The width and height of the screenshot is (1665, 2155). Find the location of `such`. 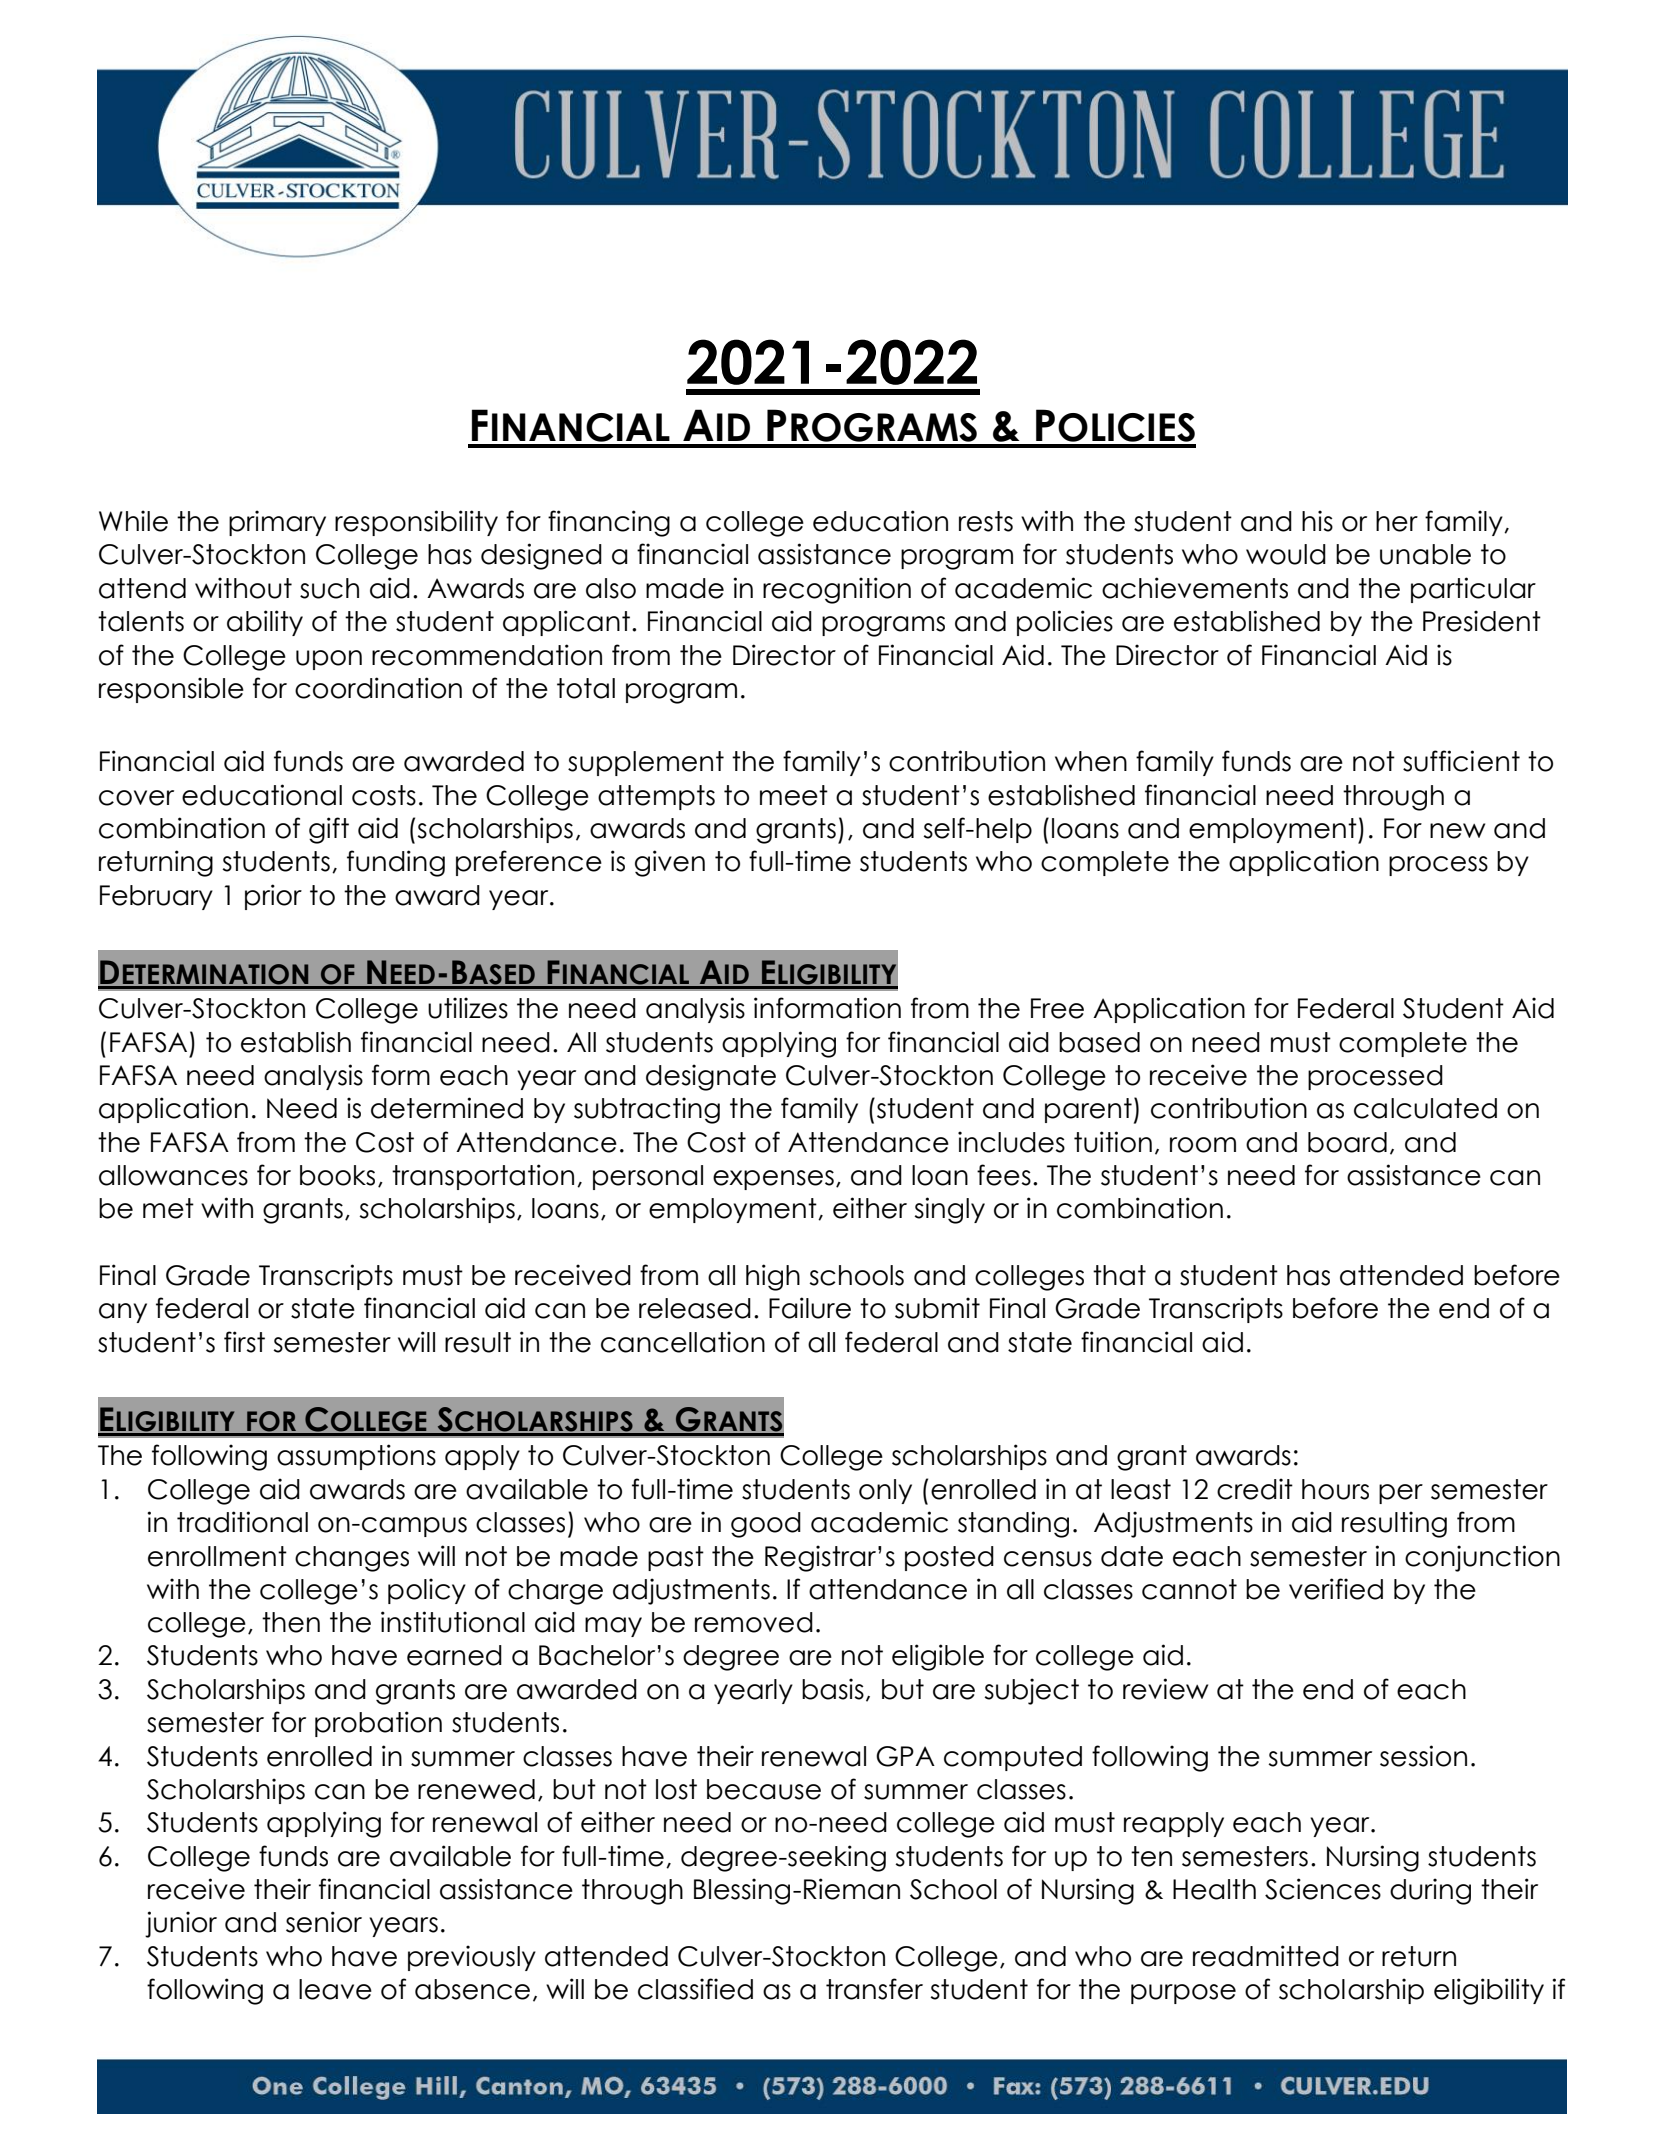

such is located at coordinates (329, 588).
